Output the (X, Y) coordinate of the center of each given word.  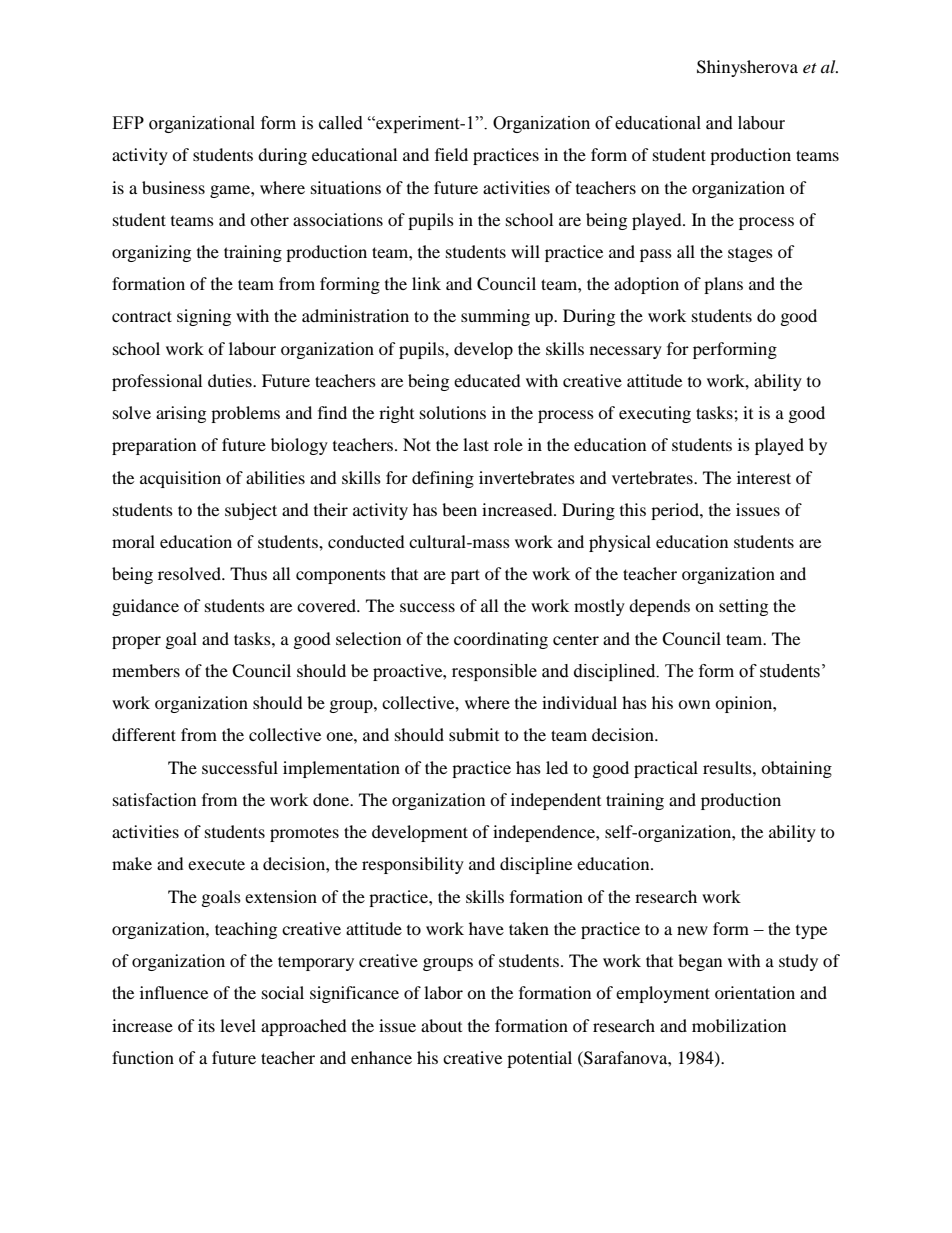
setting (743, 607)
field (451, 154)
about (441, 1025)
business (173, 187)
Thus (248, 573)
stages (750, 254)
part (465, 576)
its (206, 1025)
